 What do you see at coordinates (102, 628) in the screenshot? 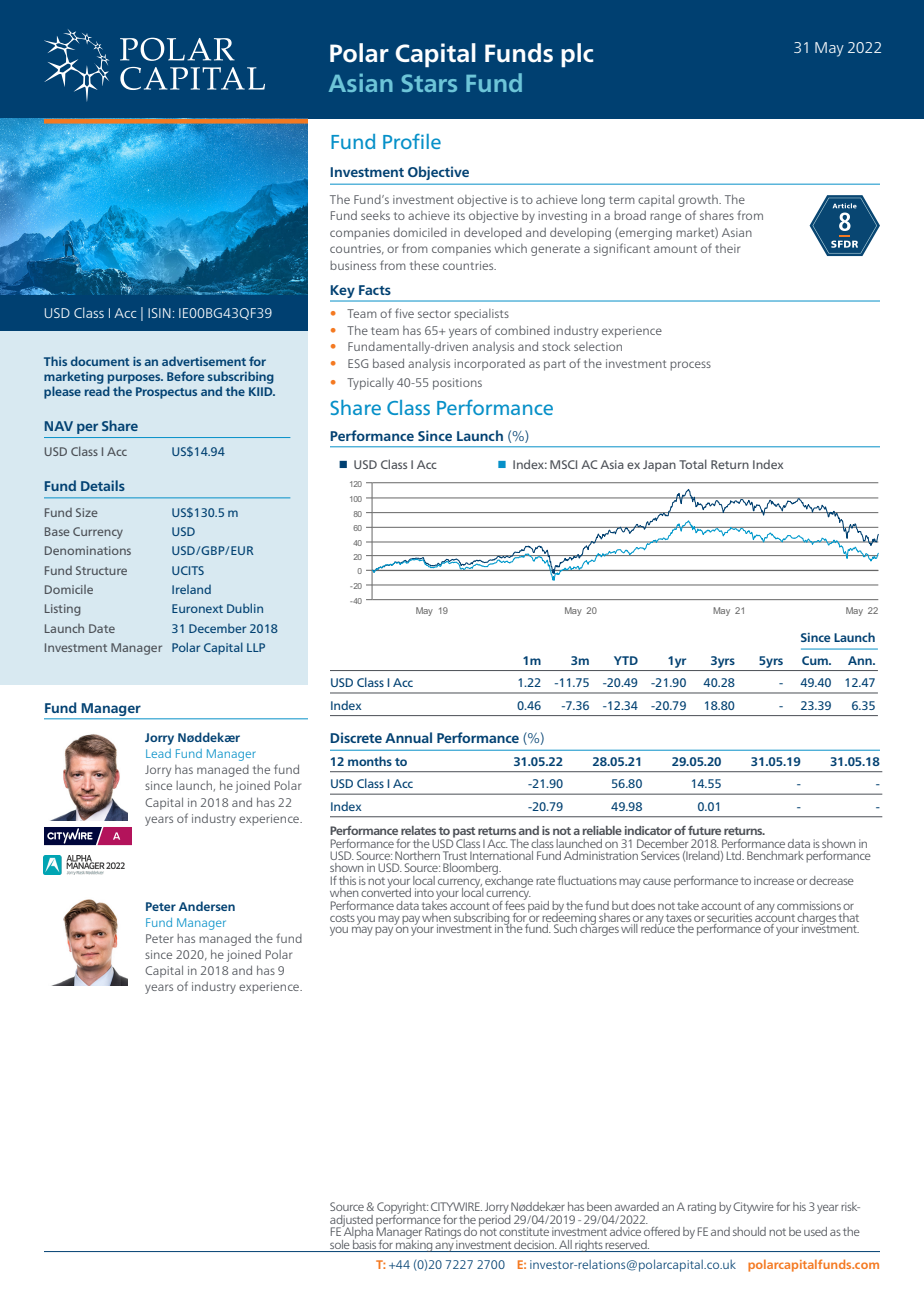
I see `Date` at bounding box center [102, 628].
